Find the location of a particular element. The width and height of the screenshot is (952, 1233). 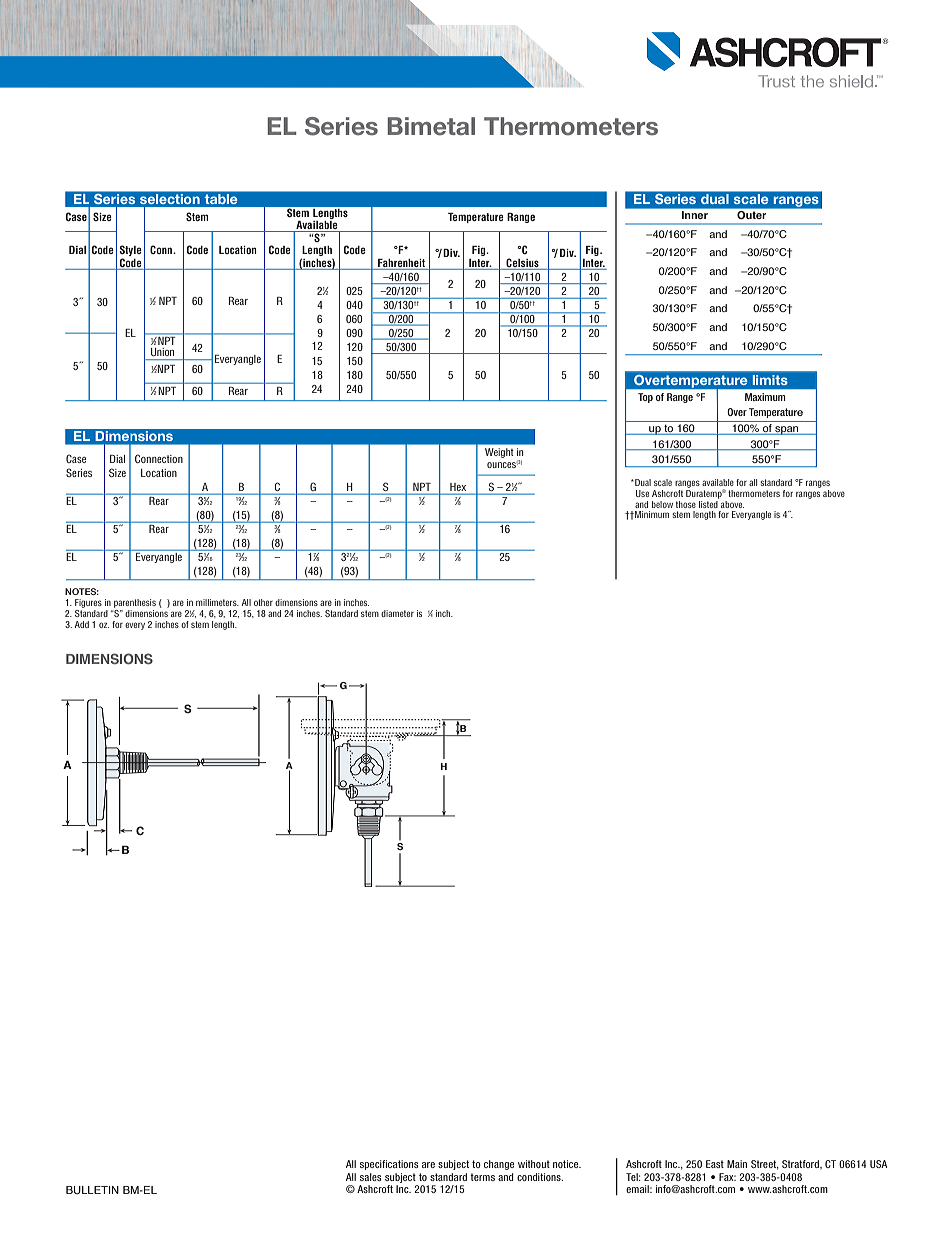

Street is located at coordinates (765, 1165).
